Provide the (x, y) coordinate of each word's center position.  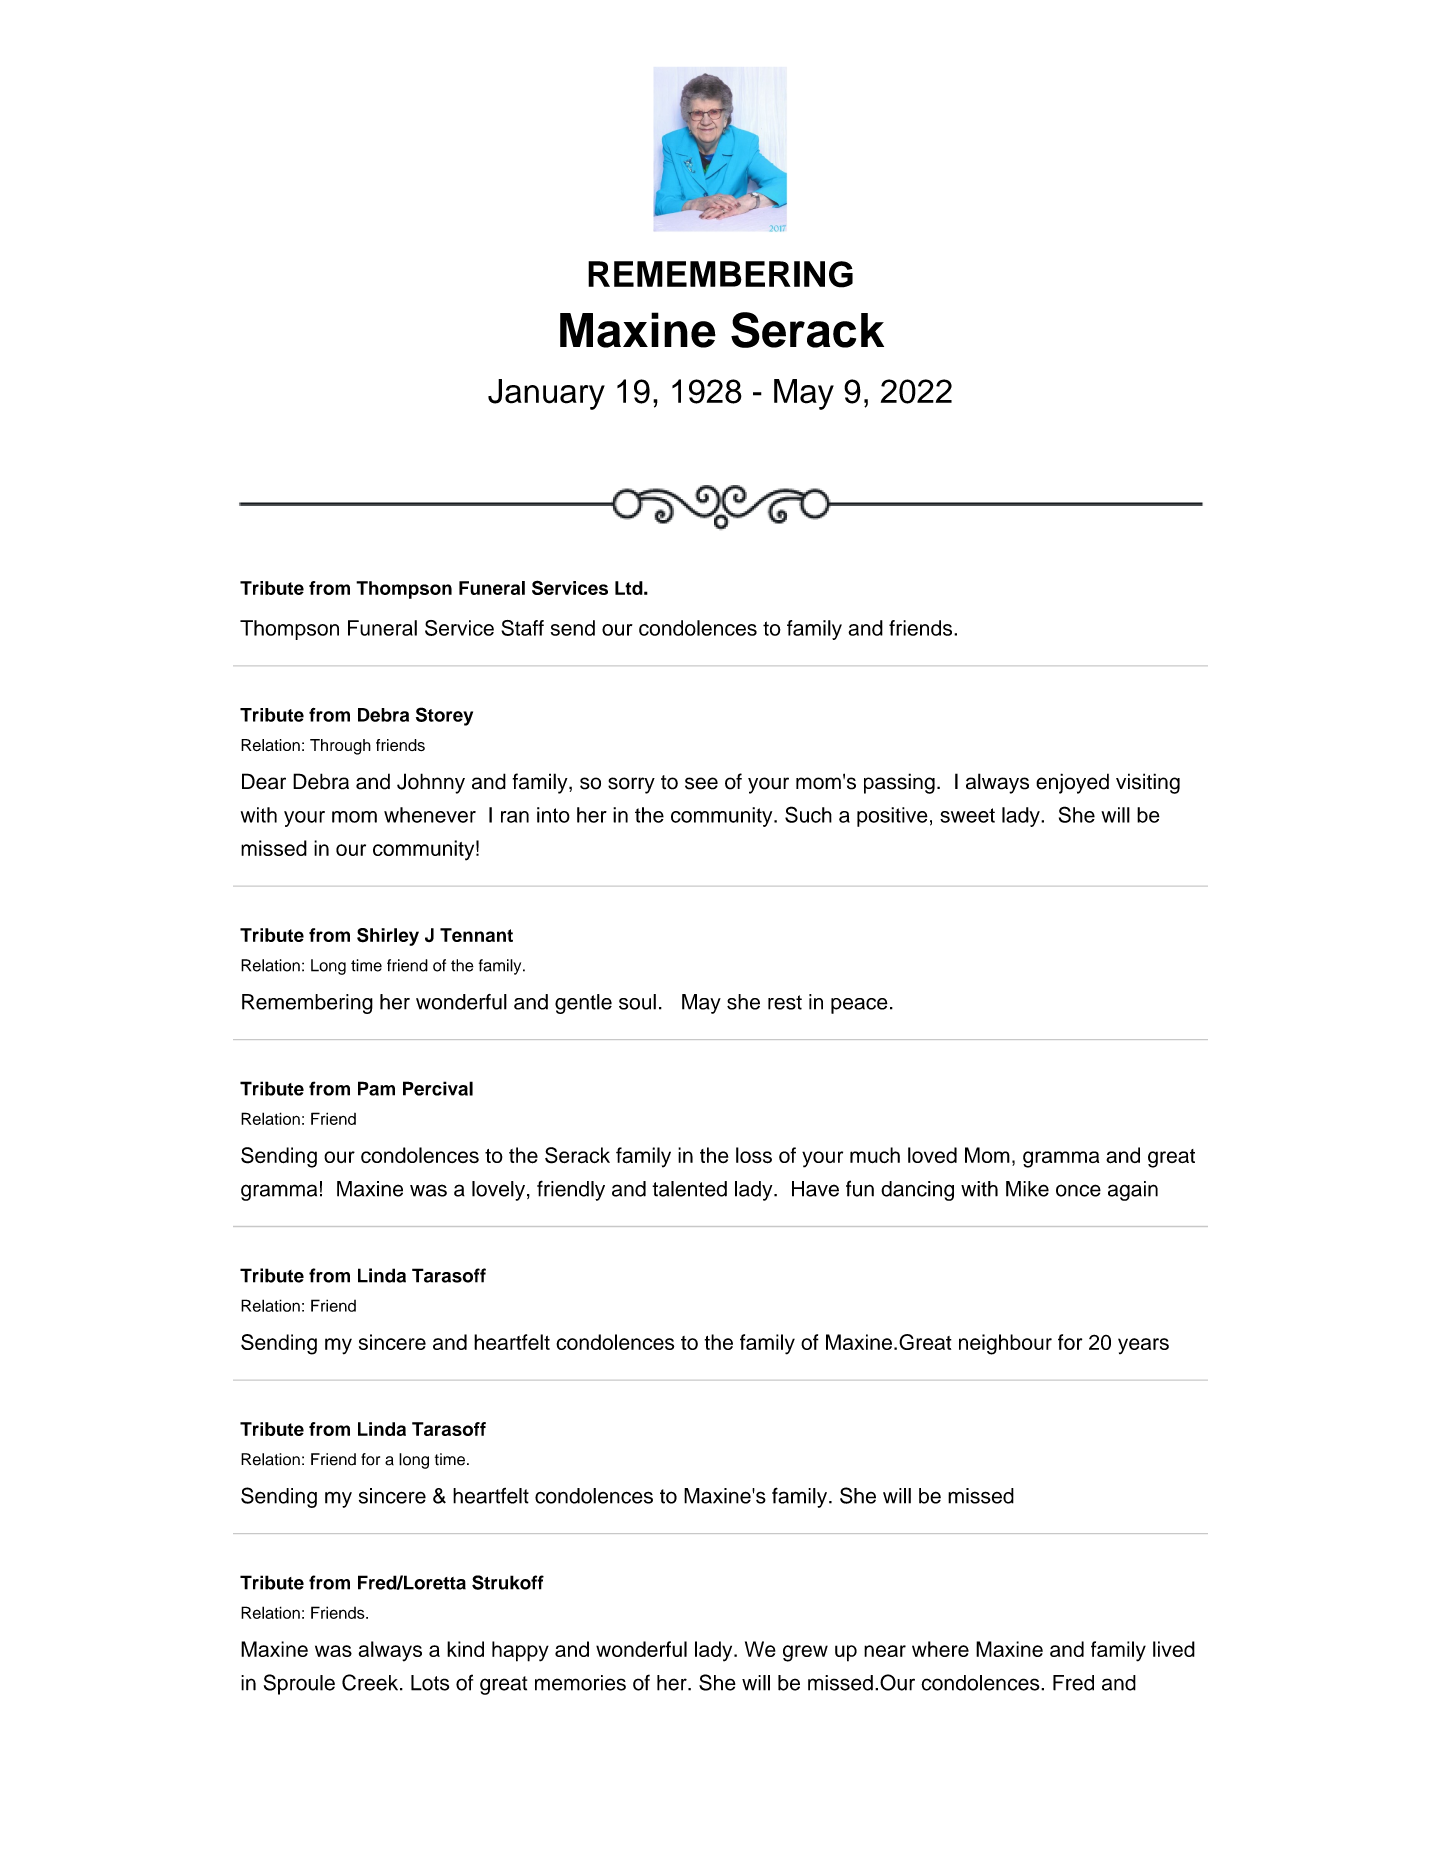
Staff (522, 628)
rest (785, 1002)
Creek (371, 1682)
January (546, 394)
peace (859, 1006)
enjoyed (1072, 783)
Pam (376, 1088)
